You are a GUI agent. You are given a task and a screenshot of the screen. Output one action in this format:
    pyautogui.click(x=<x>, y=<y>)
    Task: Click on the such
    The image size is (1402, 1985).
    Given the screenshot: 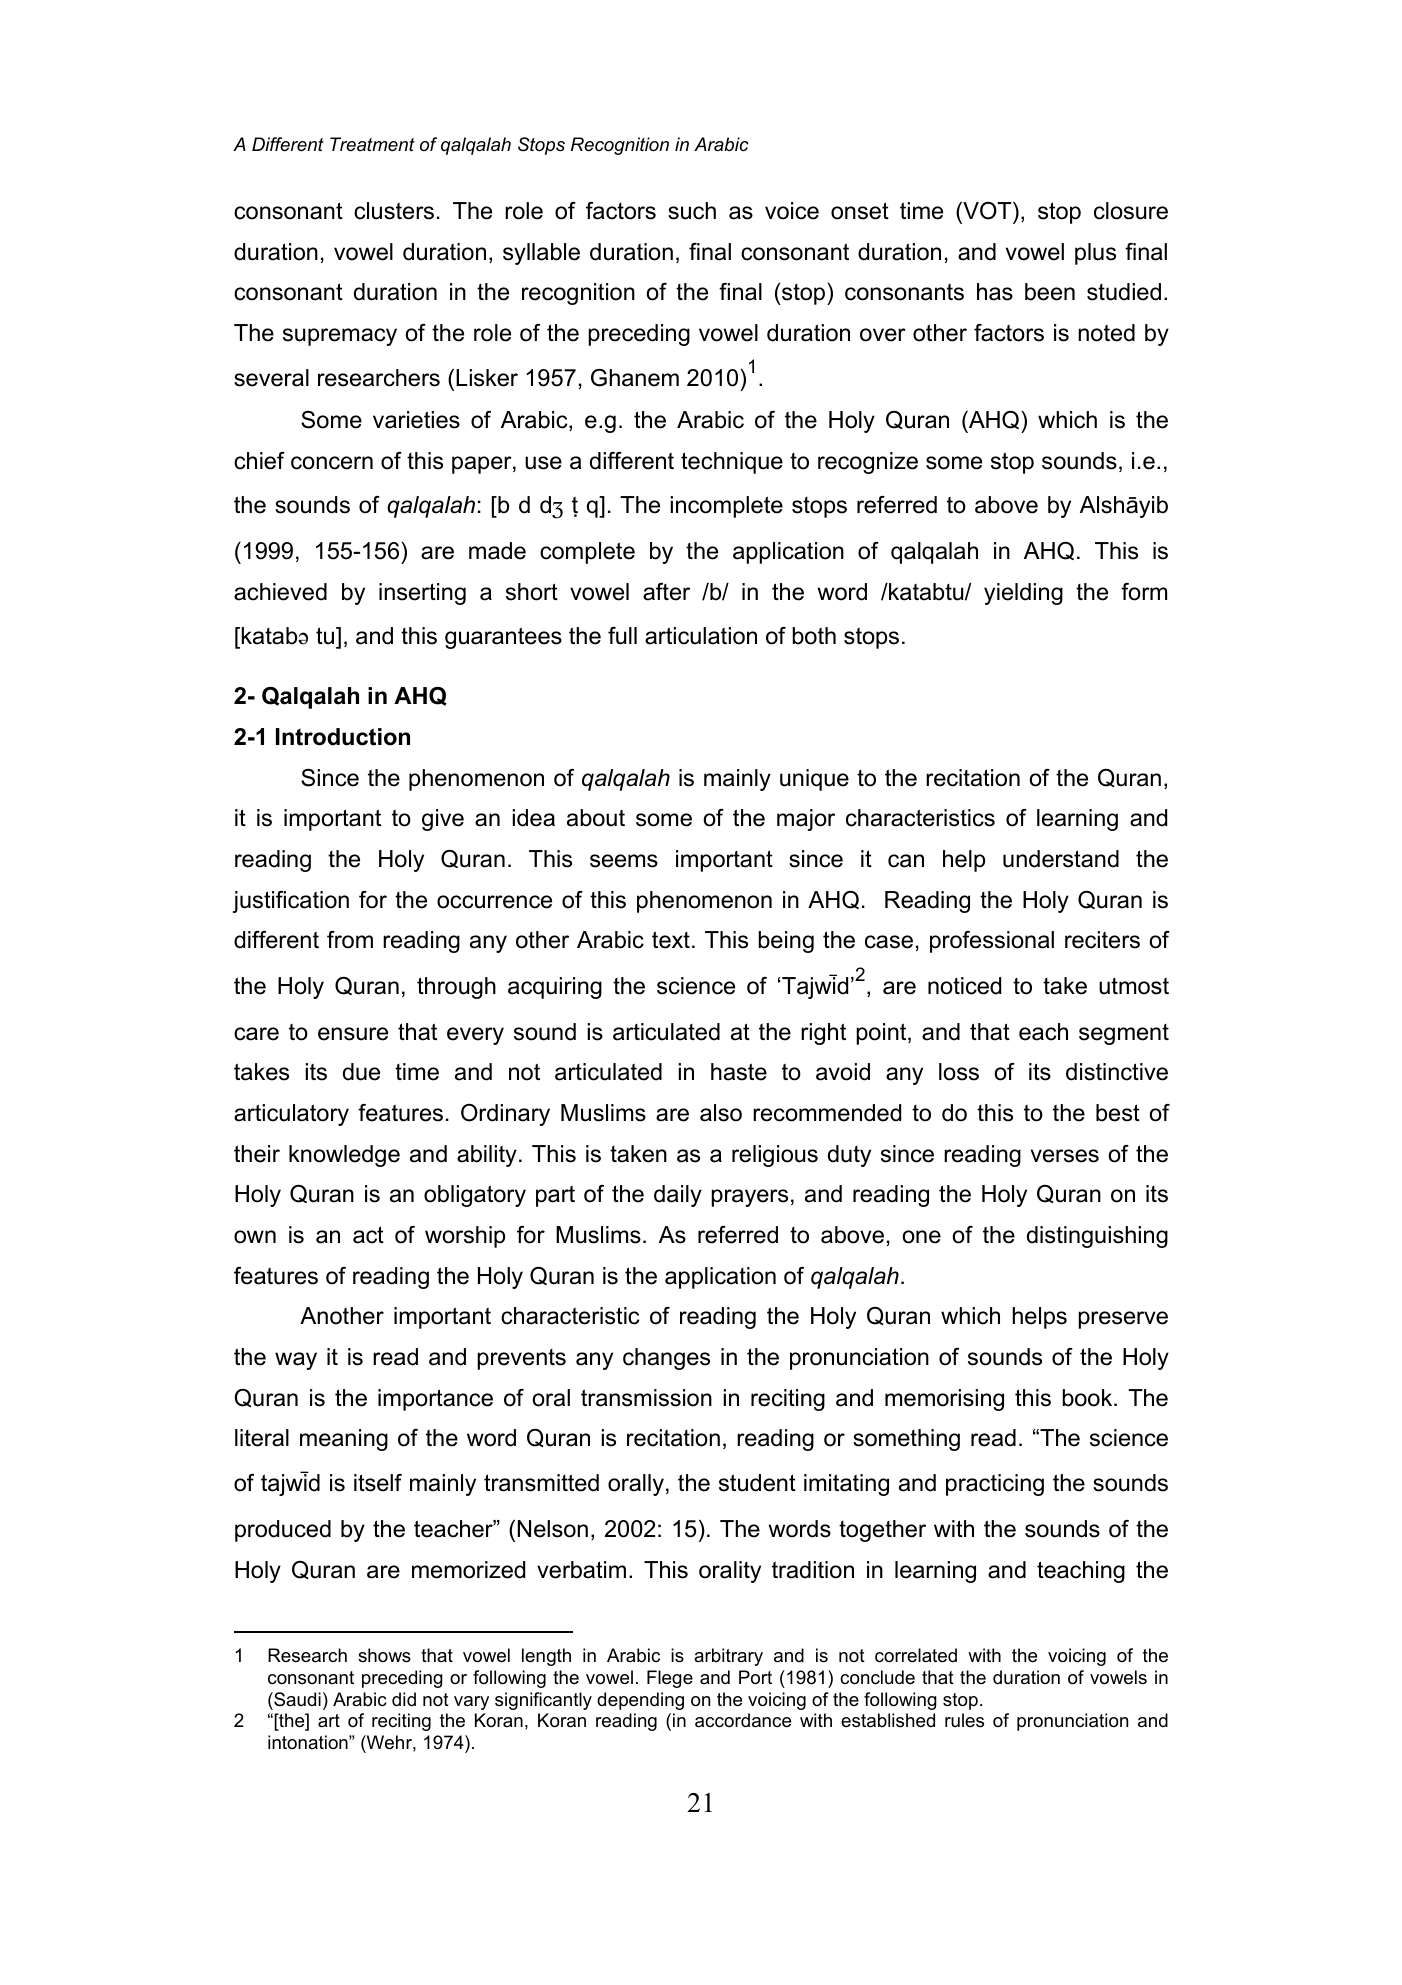 What is the action you would take?
    pyautogui.click(x=692, y=211)
